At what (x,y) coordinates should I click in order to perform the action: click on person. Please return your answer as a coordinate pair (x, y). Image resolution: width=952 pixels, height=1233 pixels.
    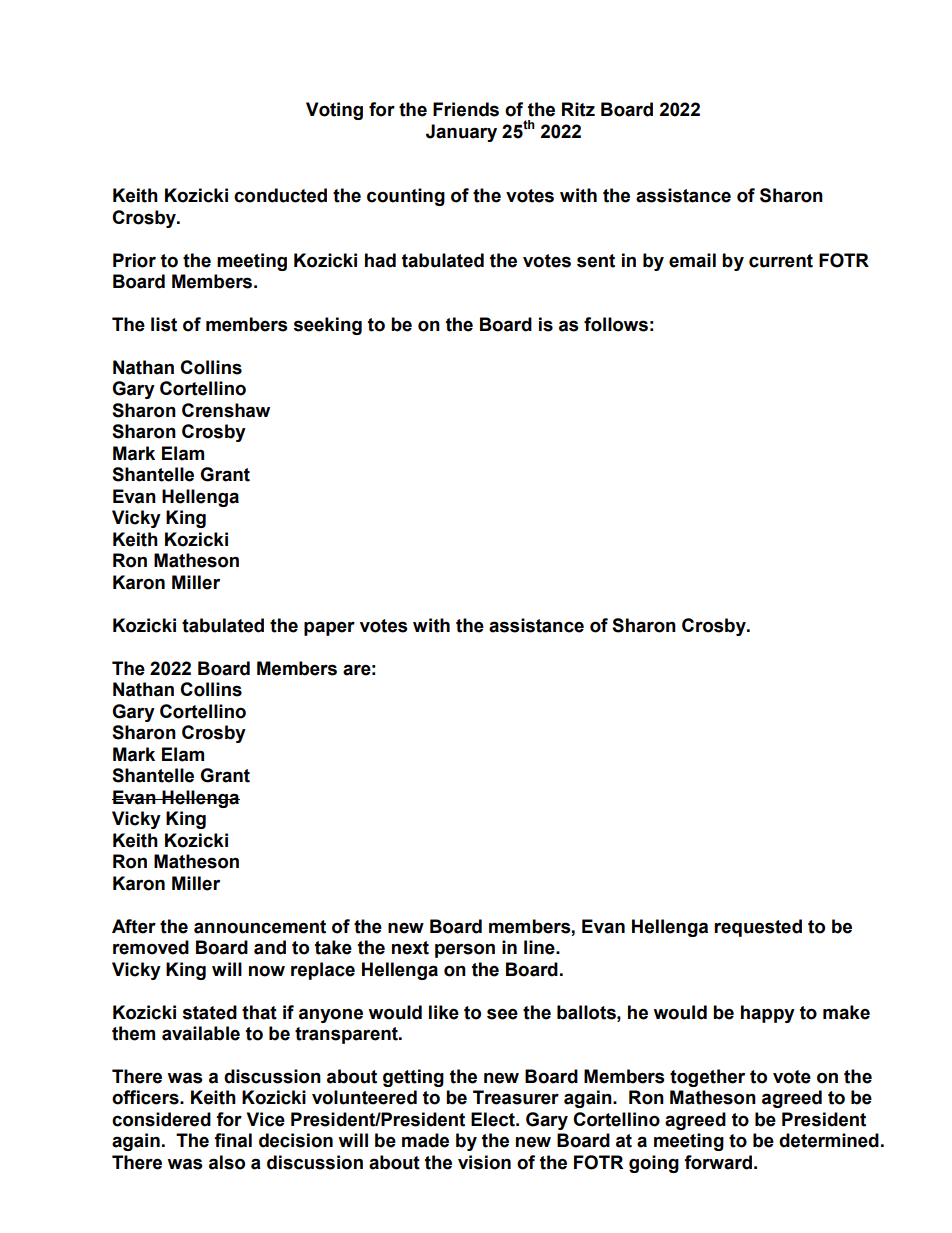
    Looking at the image, I should click on (465, 950).
